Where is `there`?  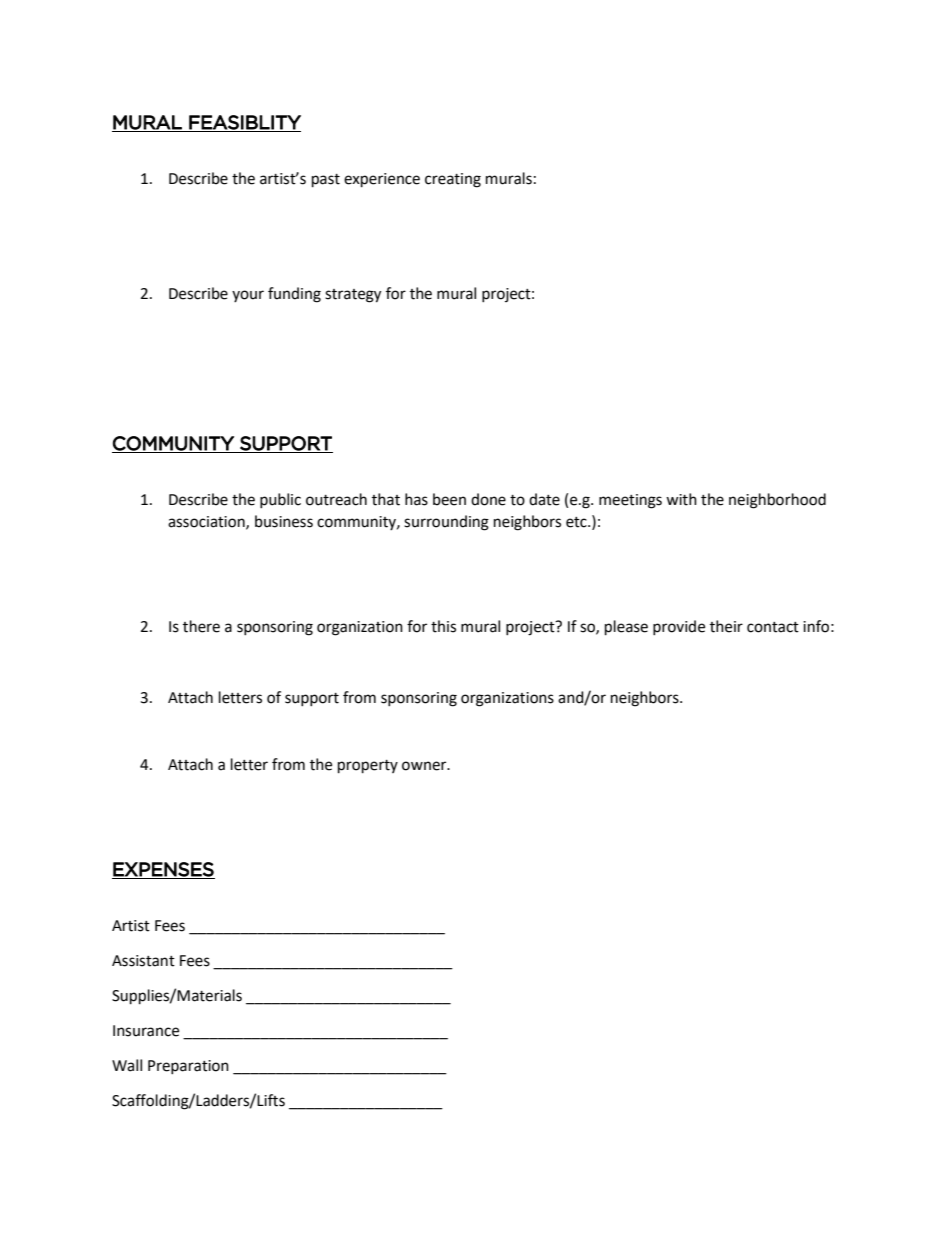
there is located at coordinates (201, 626).
